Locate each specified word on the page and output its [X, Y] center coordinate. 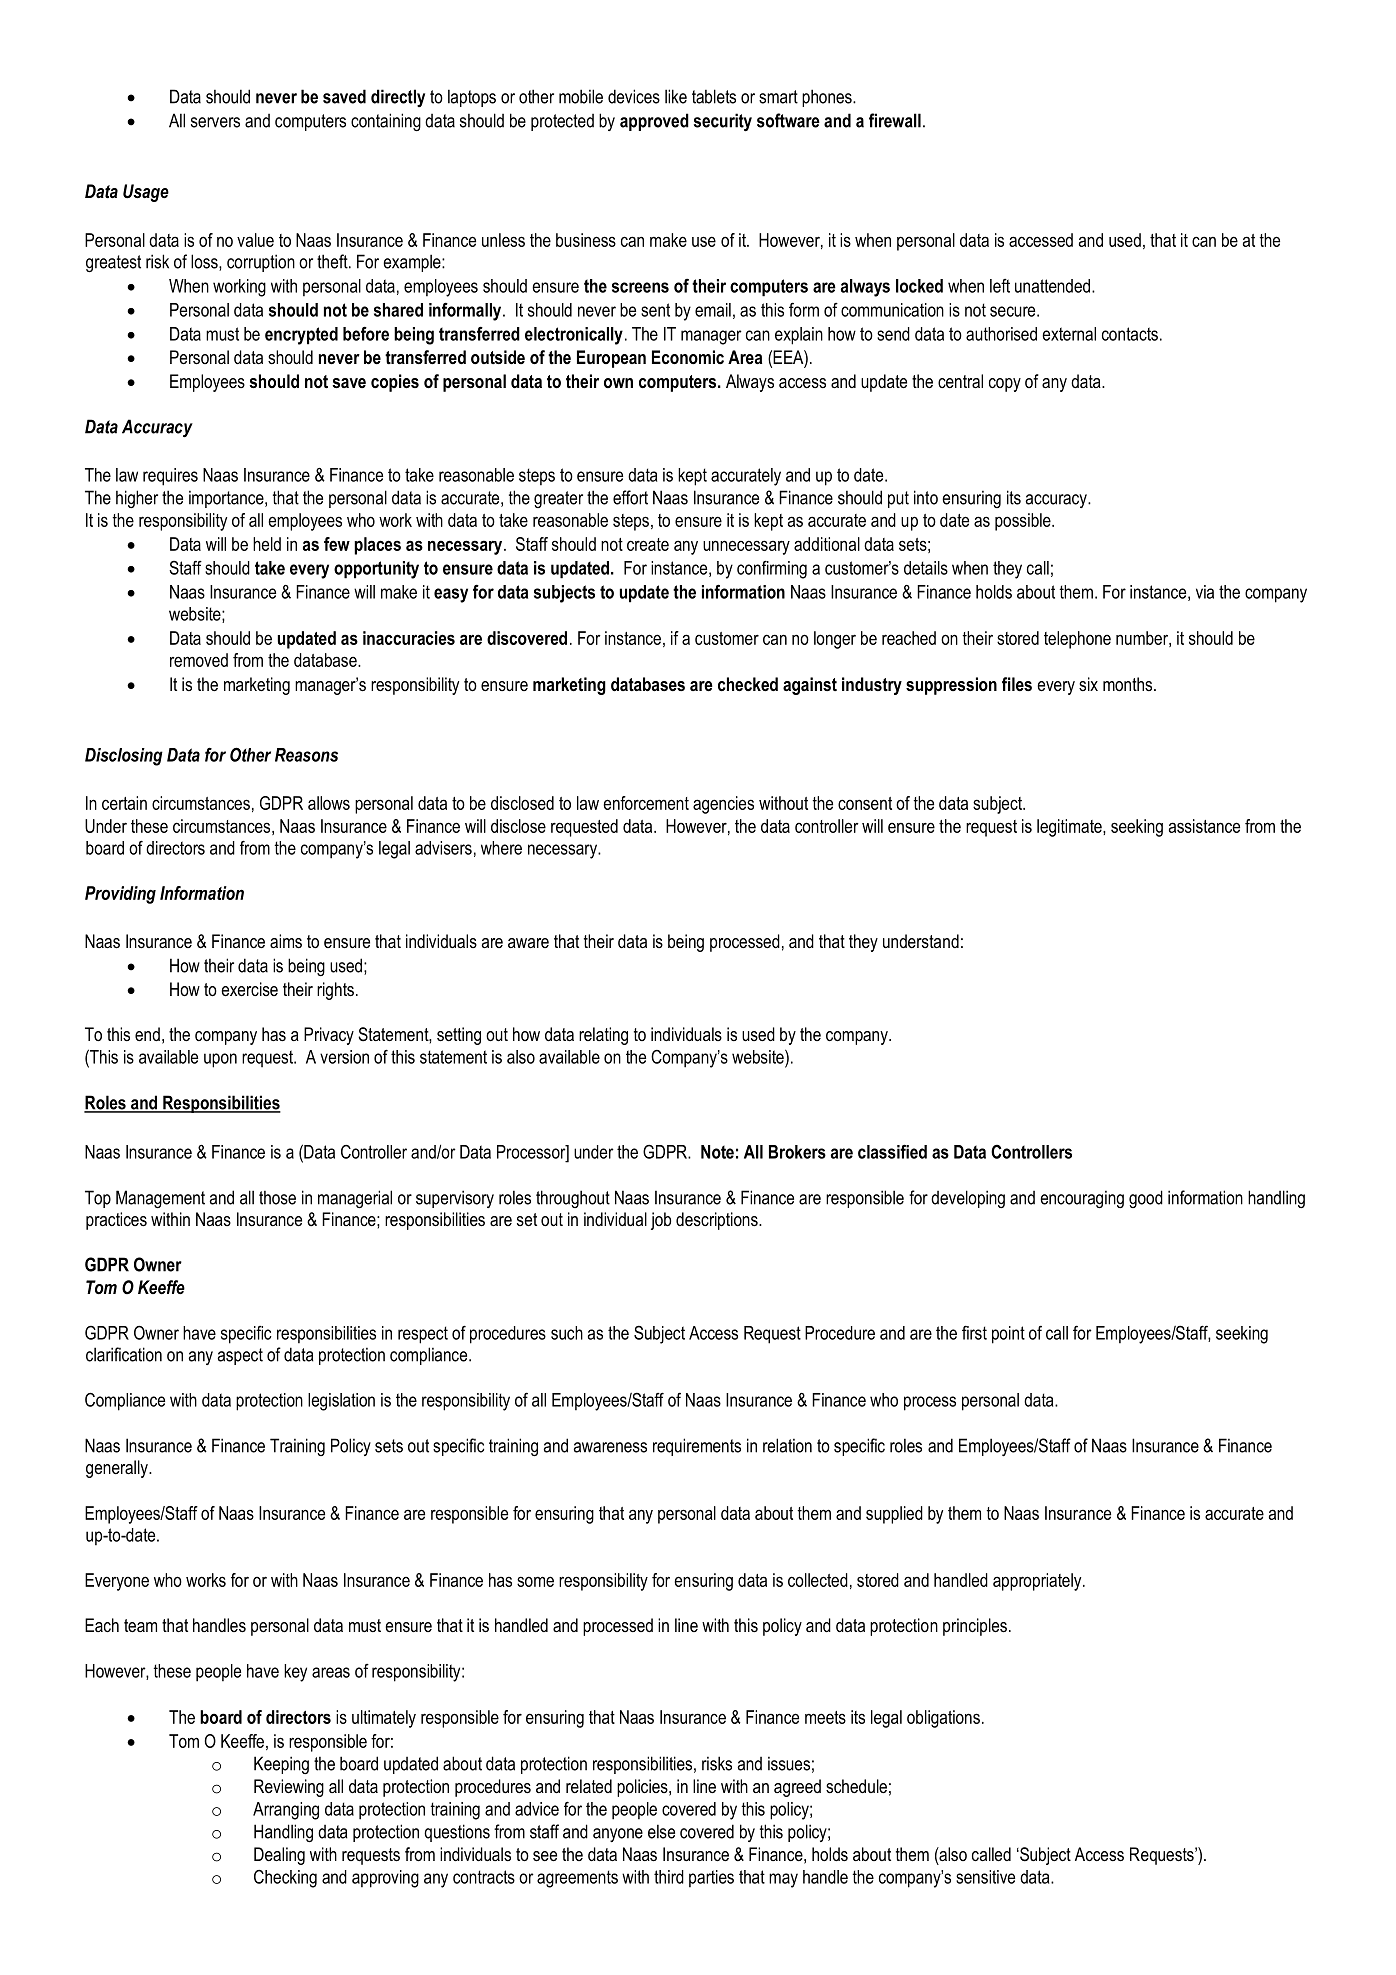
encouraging [1082, 1199]
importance [227, 499]
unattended [1052, 286]
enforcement [646, 803]
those [277, 1198]
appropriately [1038, 1582]
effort [630, 497]
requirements [697, 1447]
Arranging [286, 1811]
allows [329, 803]
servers [215, 122]
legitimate [1070, 828]
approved [654, 122]
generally [118, 1469]
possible [1024, 522]
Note [717, 1152]
